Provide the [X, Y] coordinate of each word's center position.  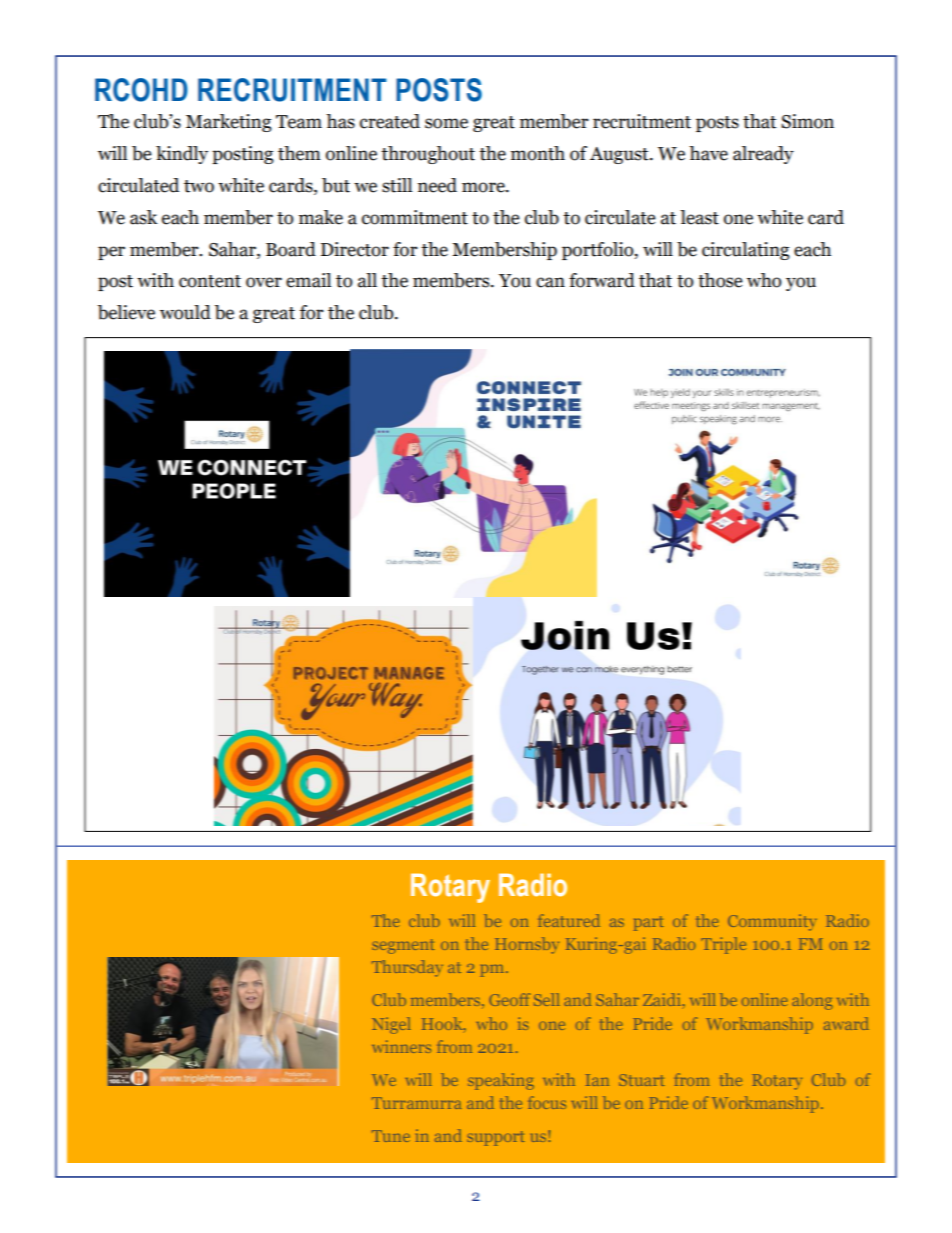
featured [569, 920]
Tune [391, 1136]
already [763, 155]
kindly [182, 155]
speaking [501, 1081]
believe [126, 312]
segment [403, 946]
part [649, 923]
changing [698, 400]
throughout [428, 155]
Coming [757, 337]
